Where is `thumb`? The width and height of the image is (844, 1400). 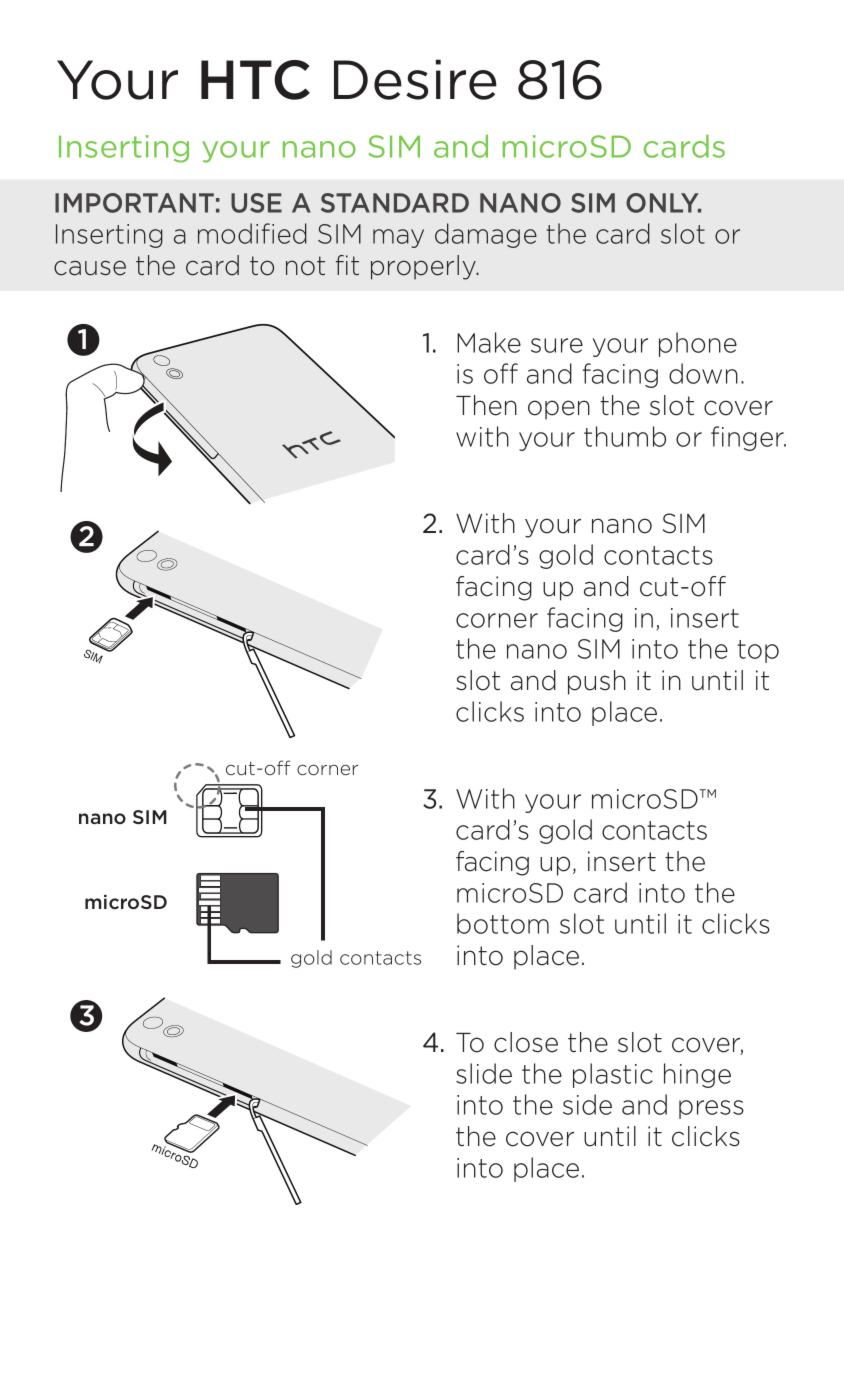
thumb is located at coordinates (625, 436).
